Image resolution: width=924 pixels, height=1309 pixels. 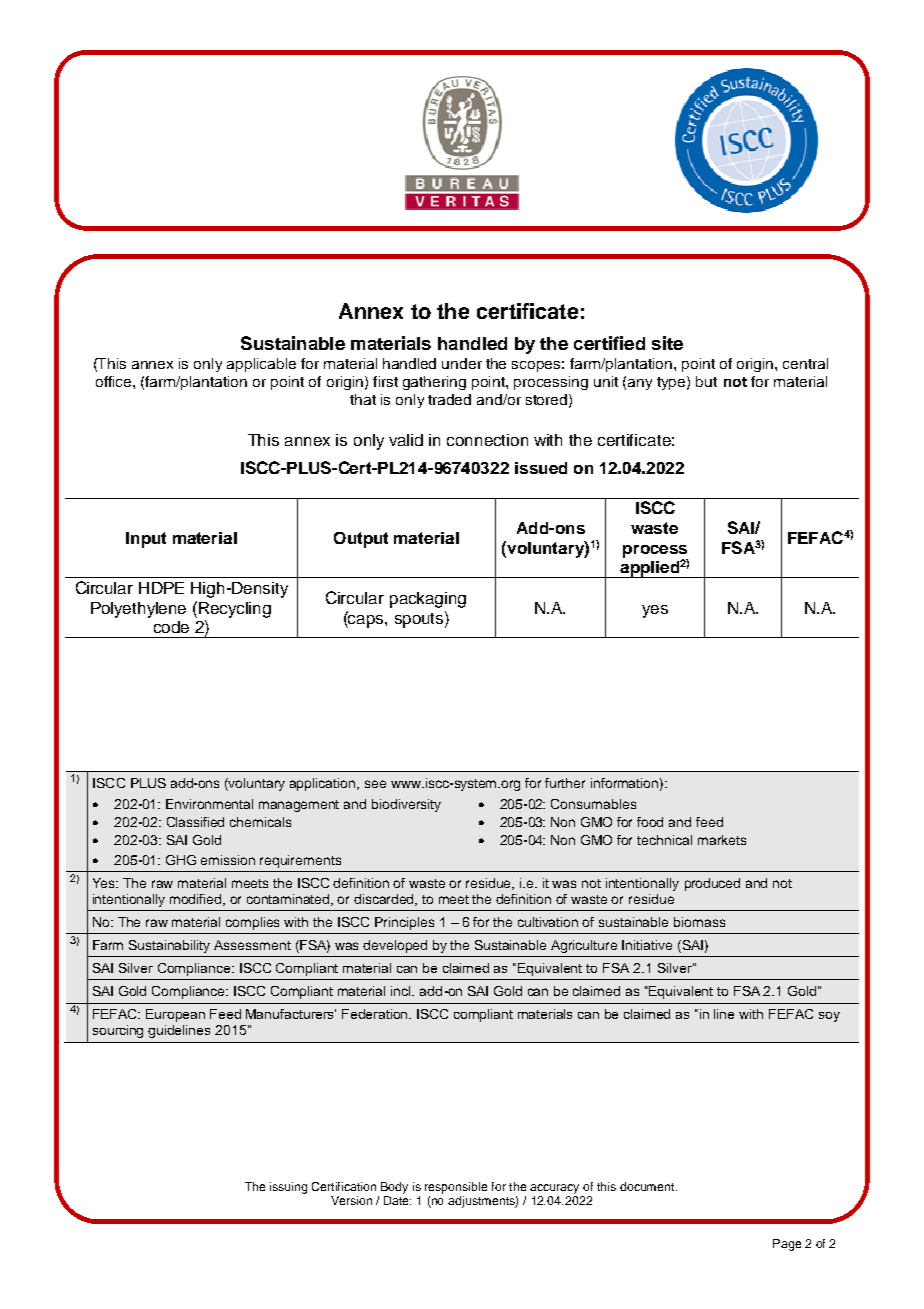 I want to click on markets, so click(x=722, y=840).
